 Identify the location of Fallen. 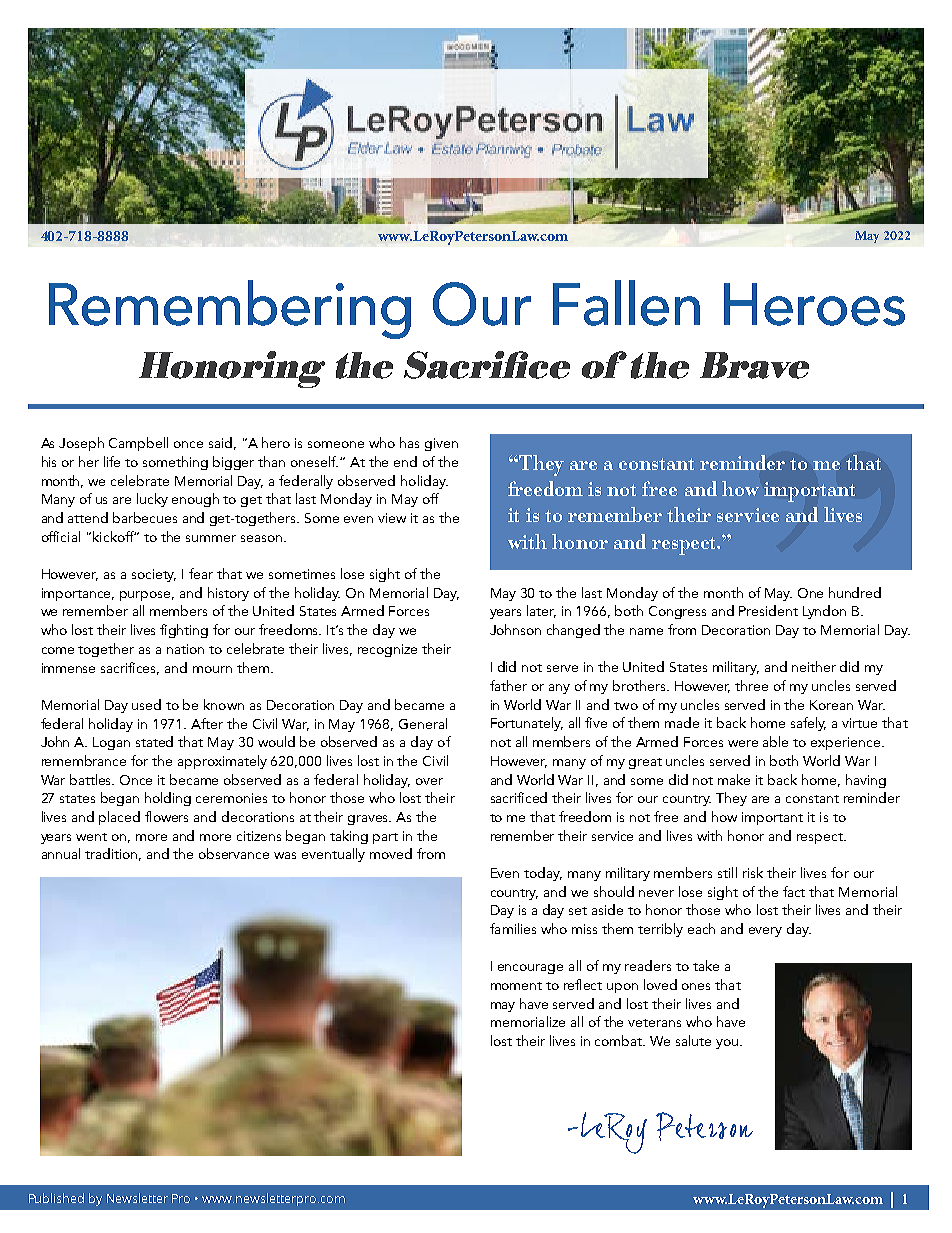
(626, 303).
